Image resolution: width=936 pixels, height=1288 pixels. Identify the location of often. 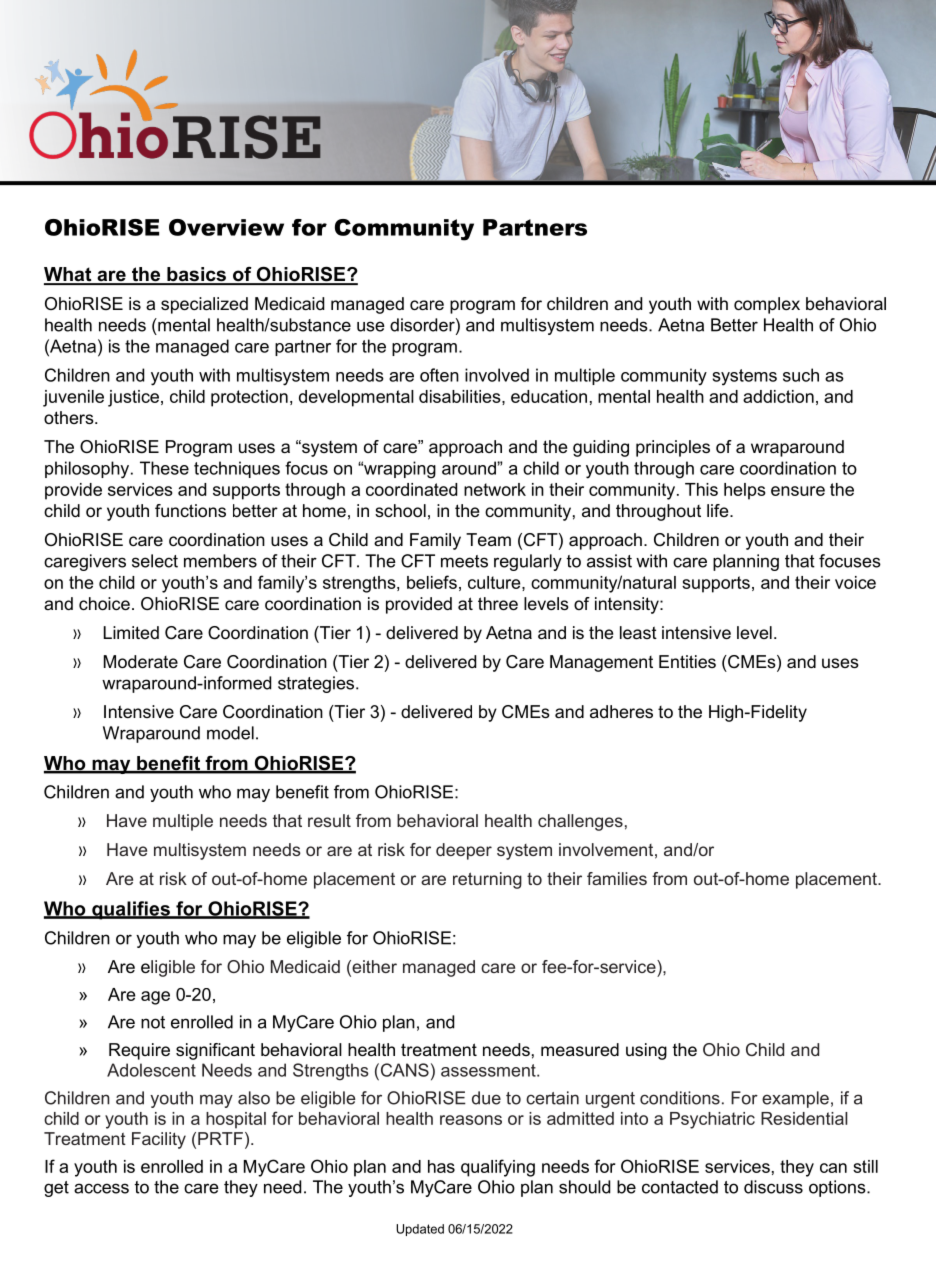
(439, 375).
